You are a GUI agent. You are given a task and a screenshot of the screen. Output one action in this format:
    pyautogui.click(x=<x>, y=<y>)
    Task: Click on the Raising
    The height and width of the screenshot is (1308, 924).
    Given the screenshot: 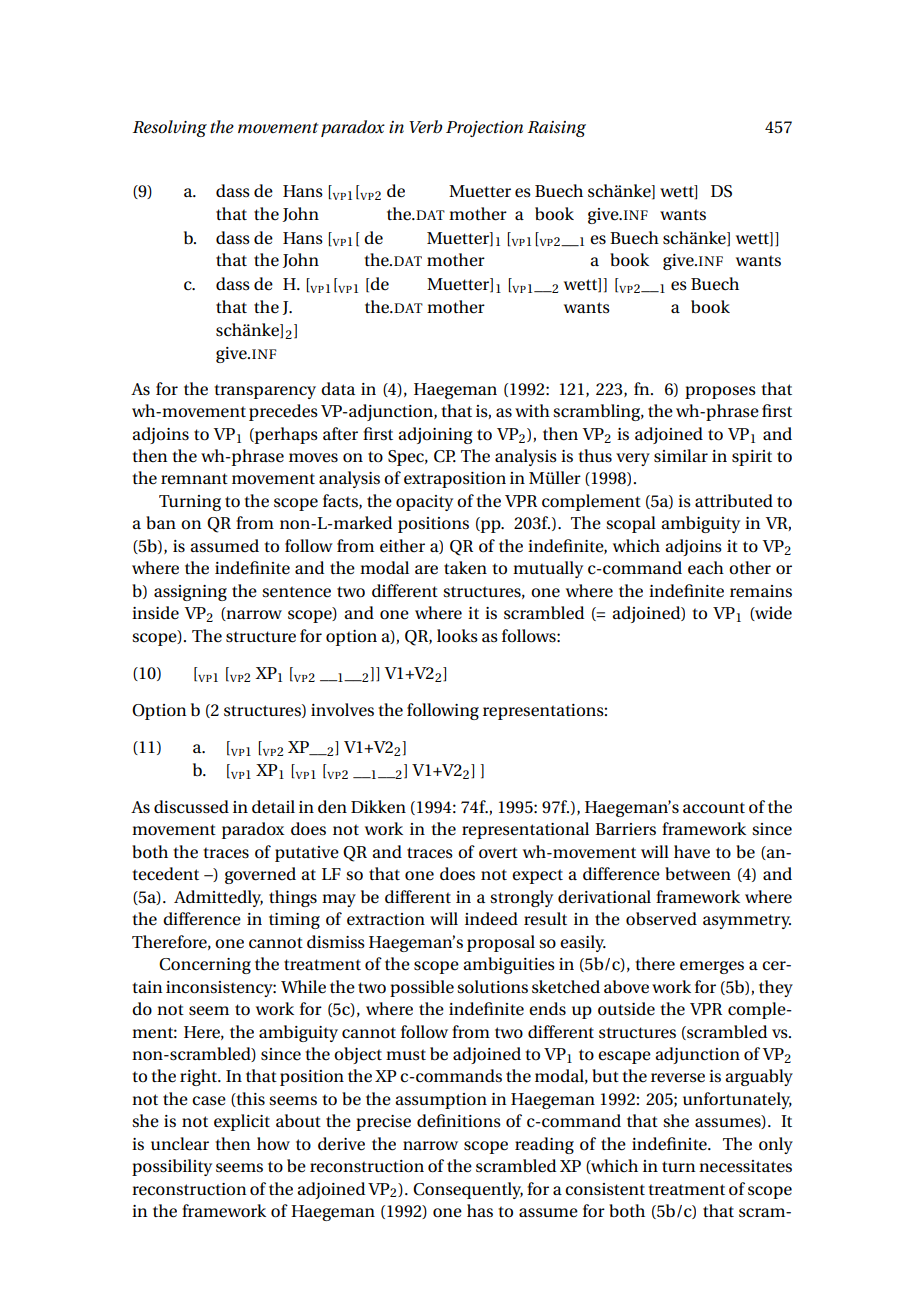 What is the action you would take?
    pyautogui.click(x=557, y=129)
